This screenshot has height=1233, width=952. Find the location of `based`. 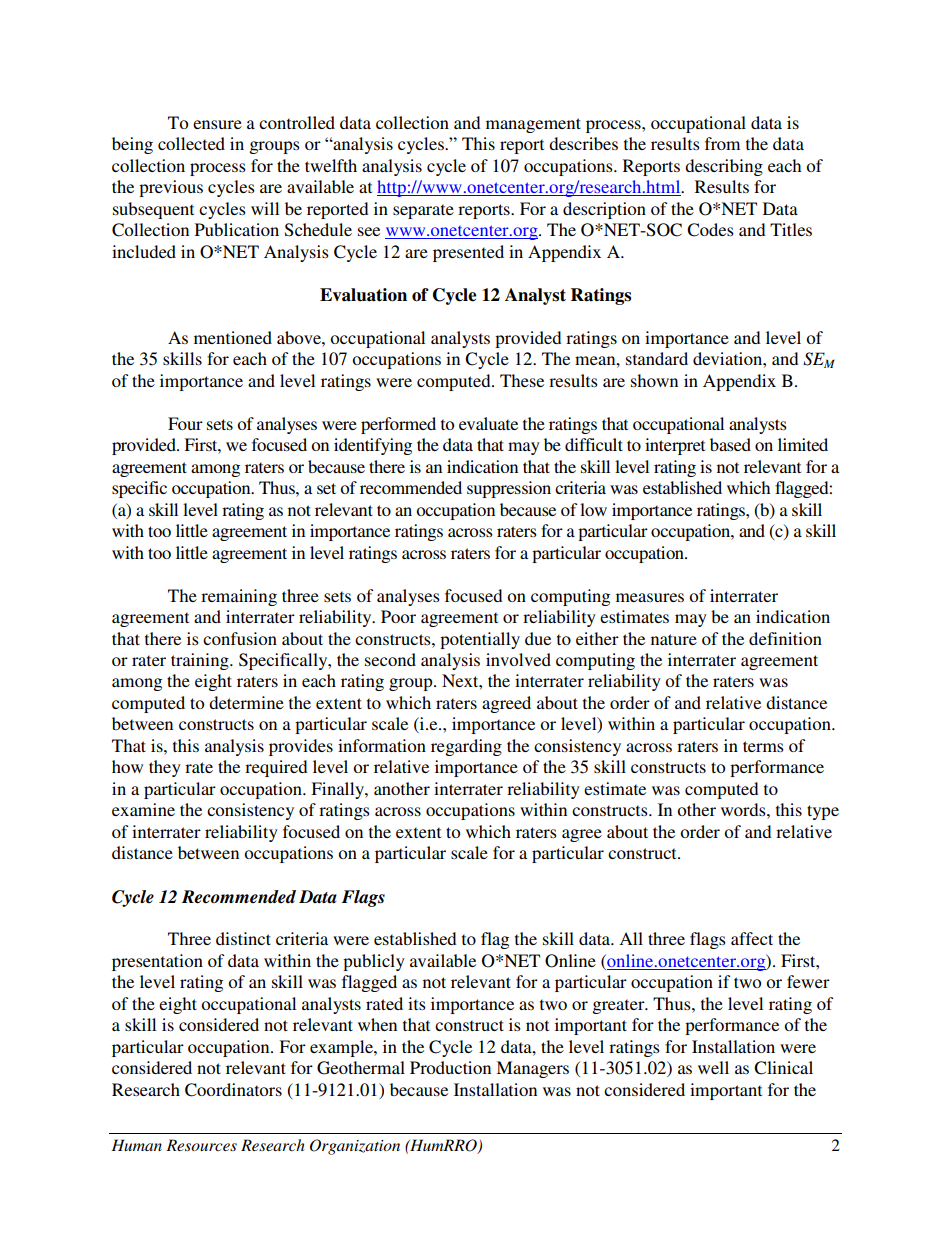

based is located at coordinates (730, 444).
